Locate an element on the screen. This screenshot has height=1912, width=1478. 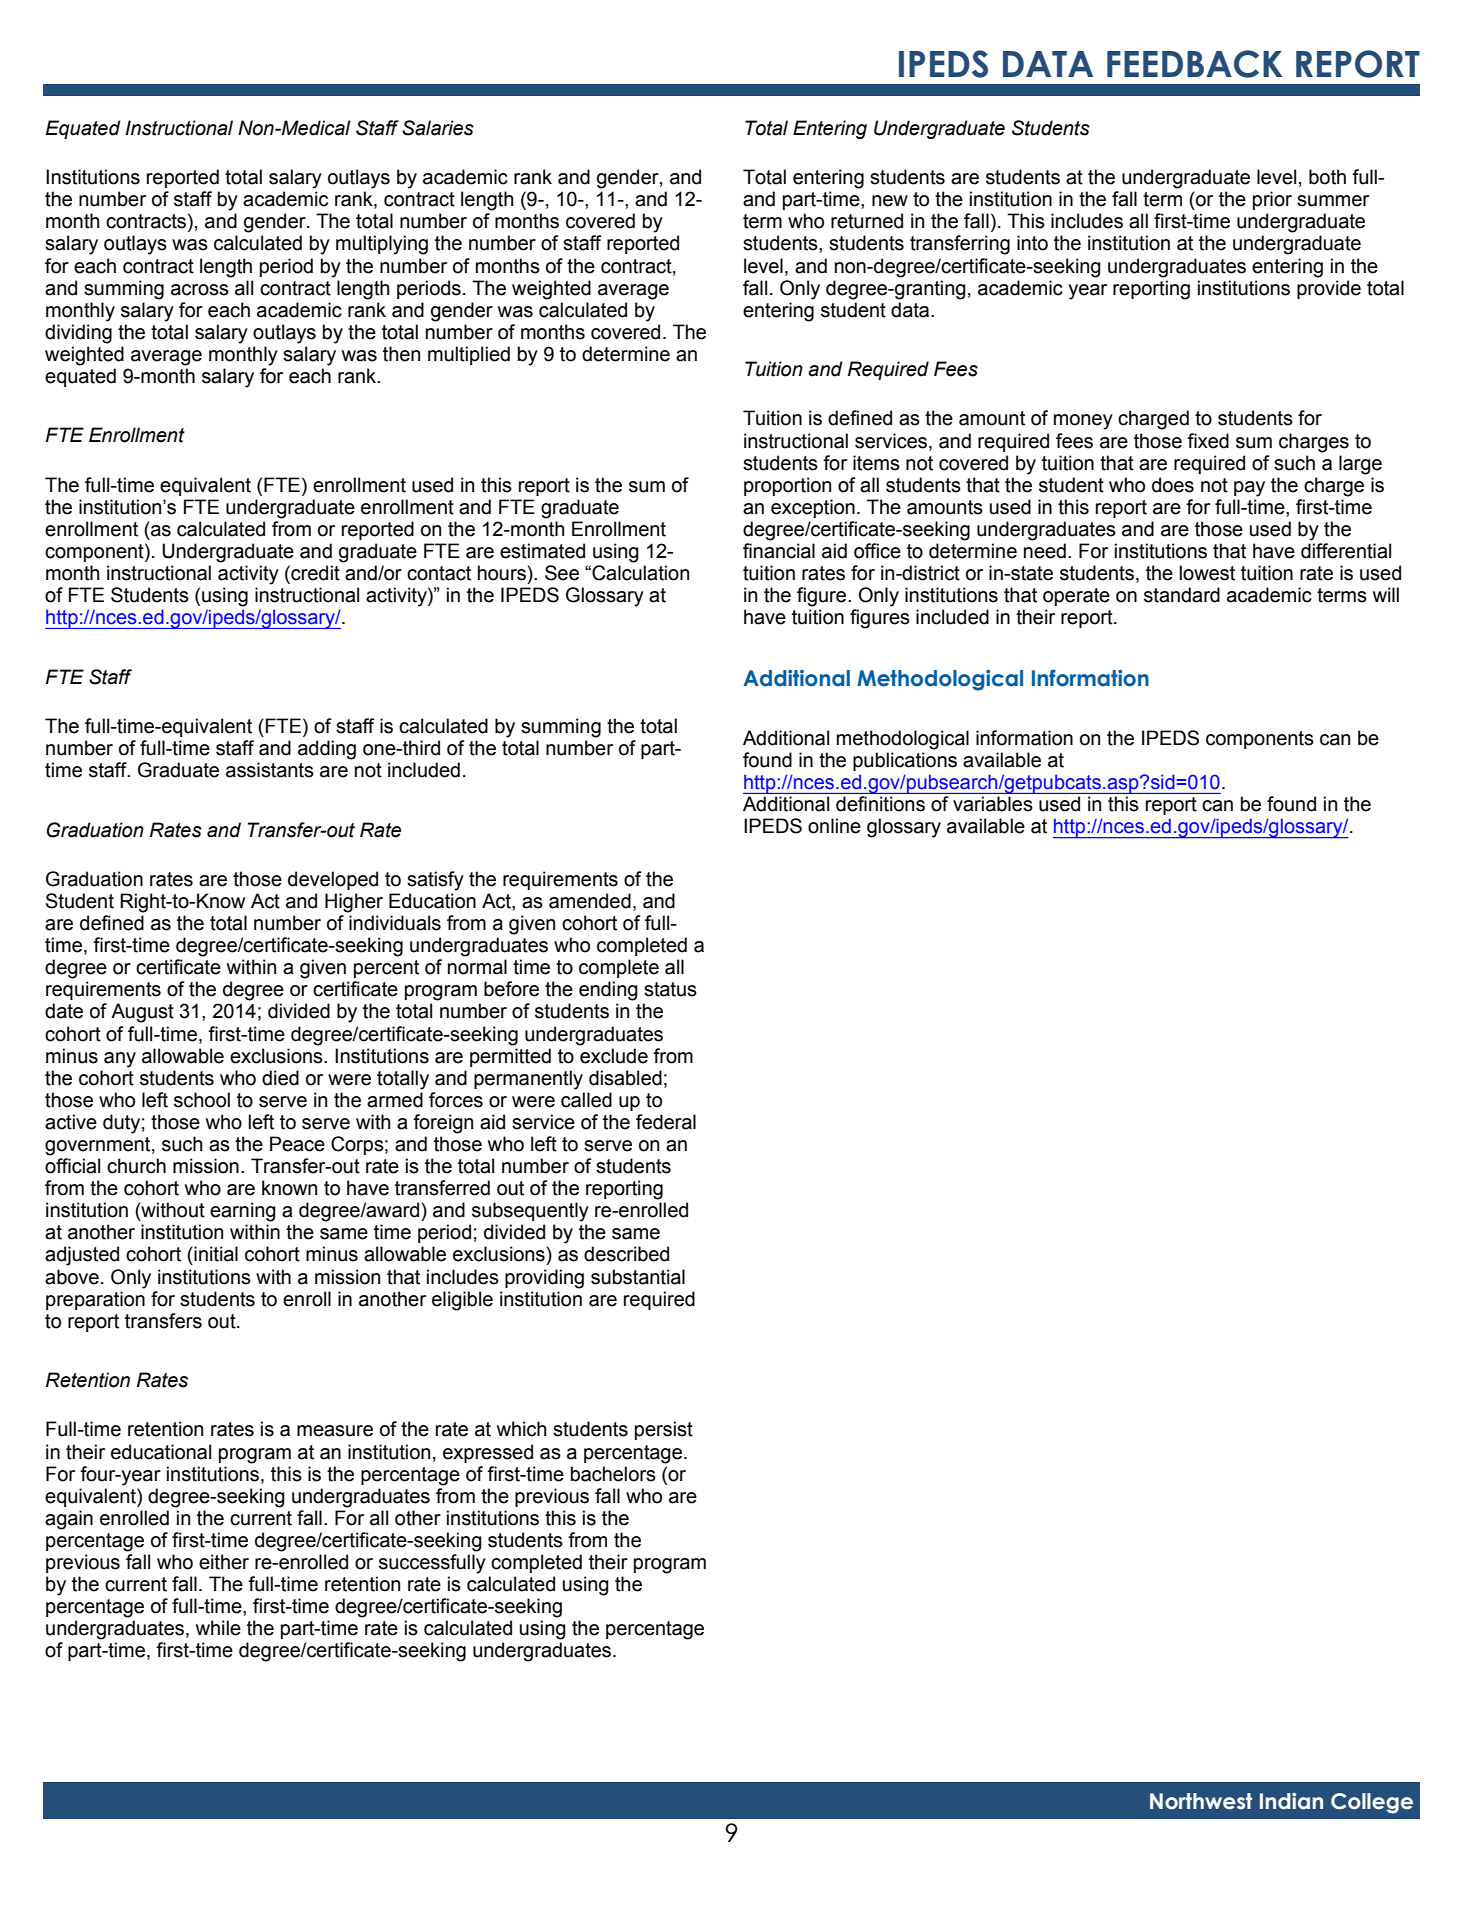
FEEDBACK is located at coordinates (1195, 64).
